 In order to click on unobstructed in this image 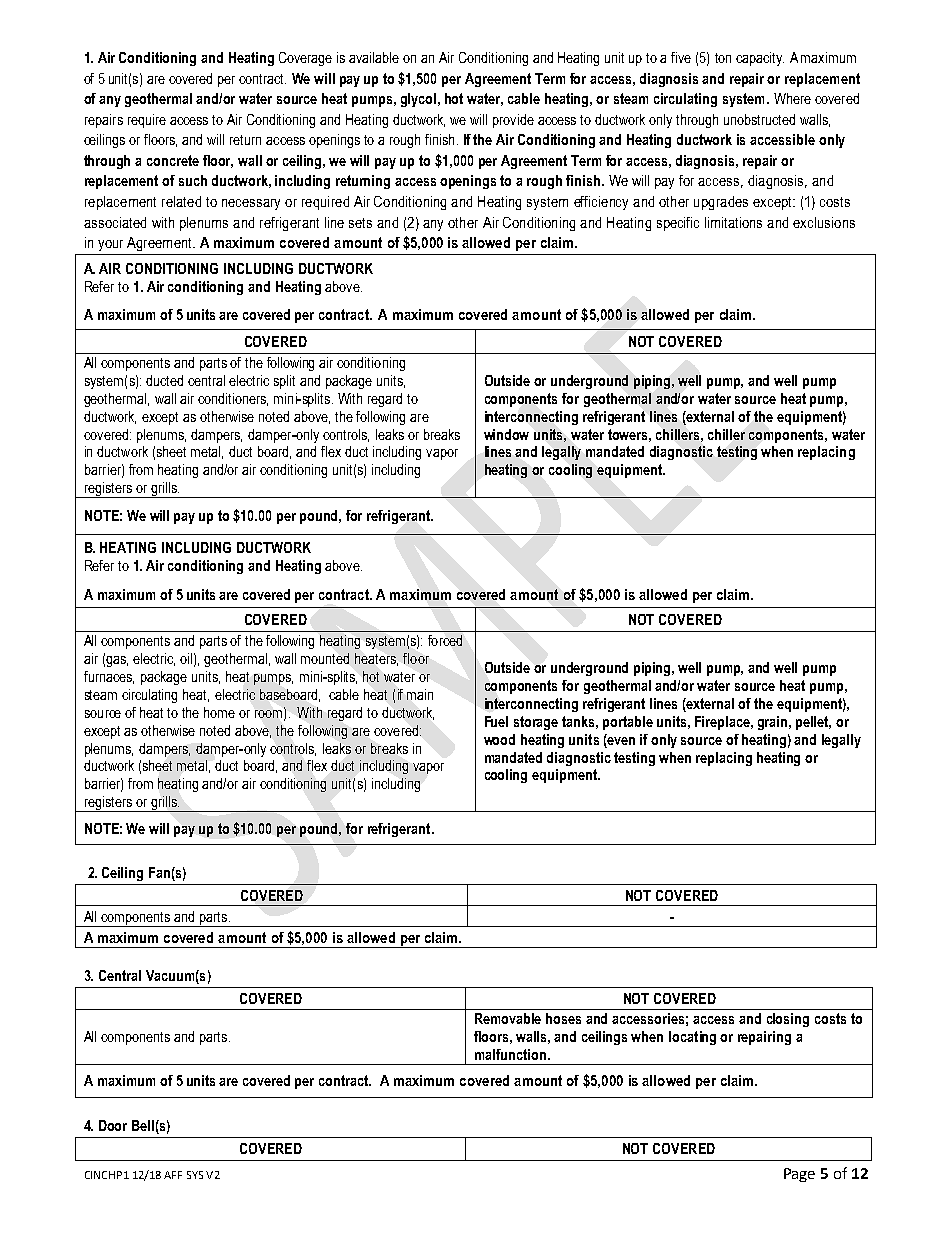, I will do `click(759, 119)`.
